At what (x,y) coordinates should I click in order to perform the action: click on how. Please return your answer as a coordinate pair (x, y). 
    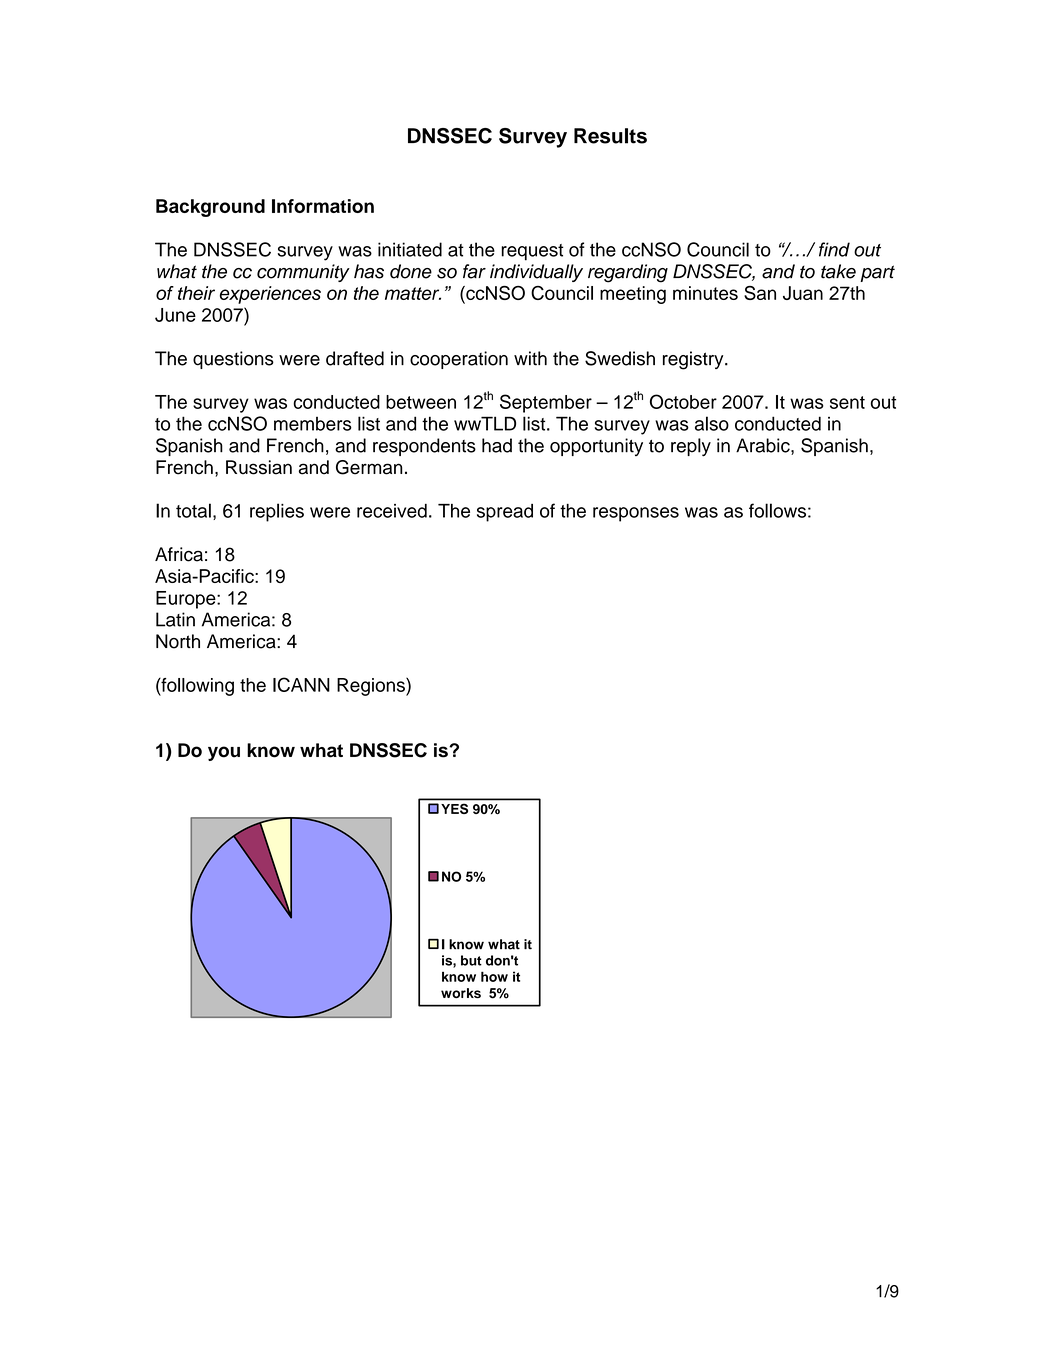
    Looking at the image, I should click on (494, 976).
